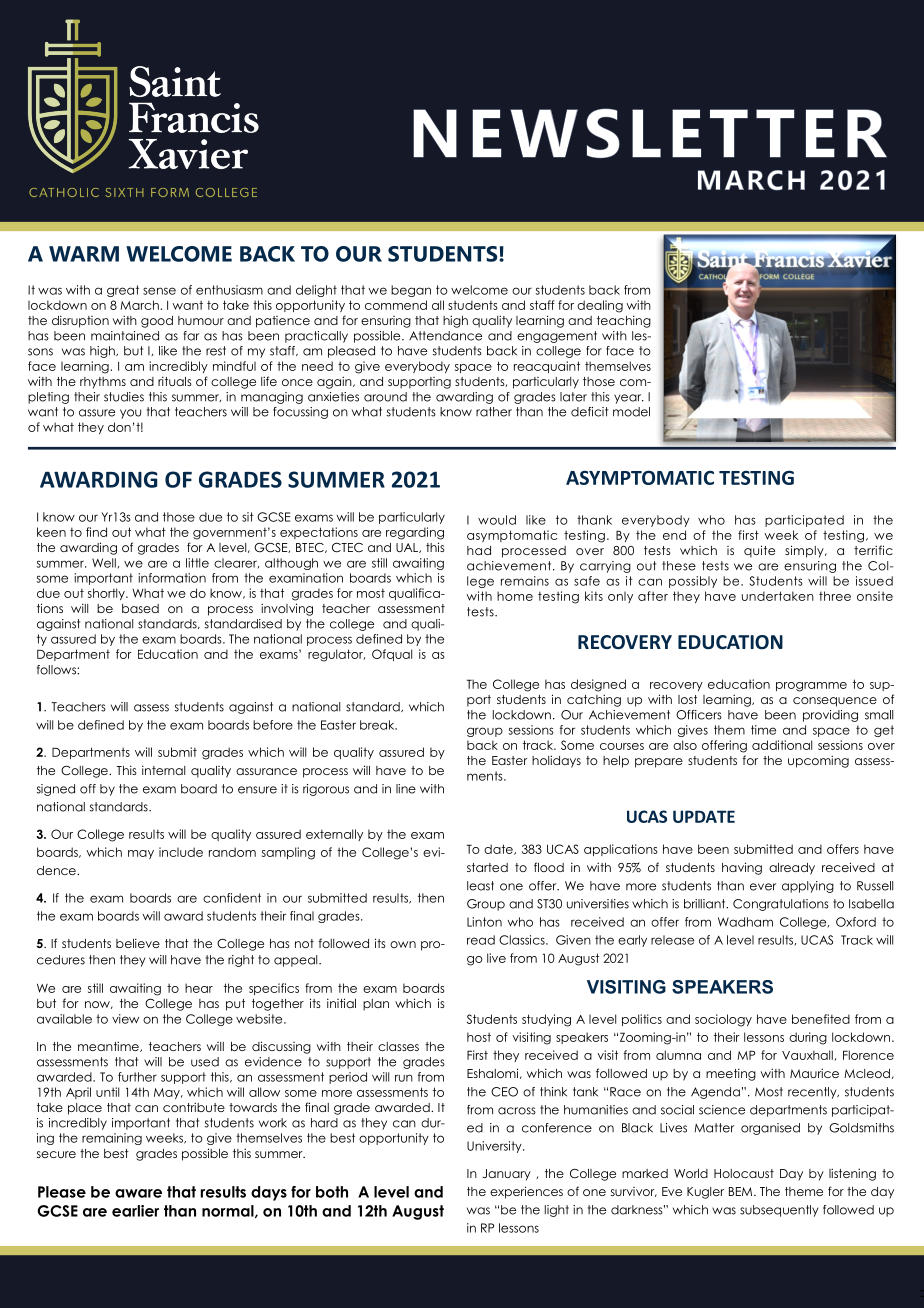 This screenshot has height=1308, width=924. Describe the element at coordinates (782, 745) in the screenshot. I see `additional` at that location.
